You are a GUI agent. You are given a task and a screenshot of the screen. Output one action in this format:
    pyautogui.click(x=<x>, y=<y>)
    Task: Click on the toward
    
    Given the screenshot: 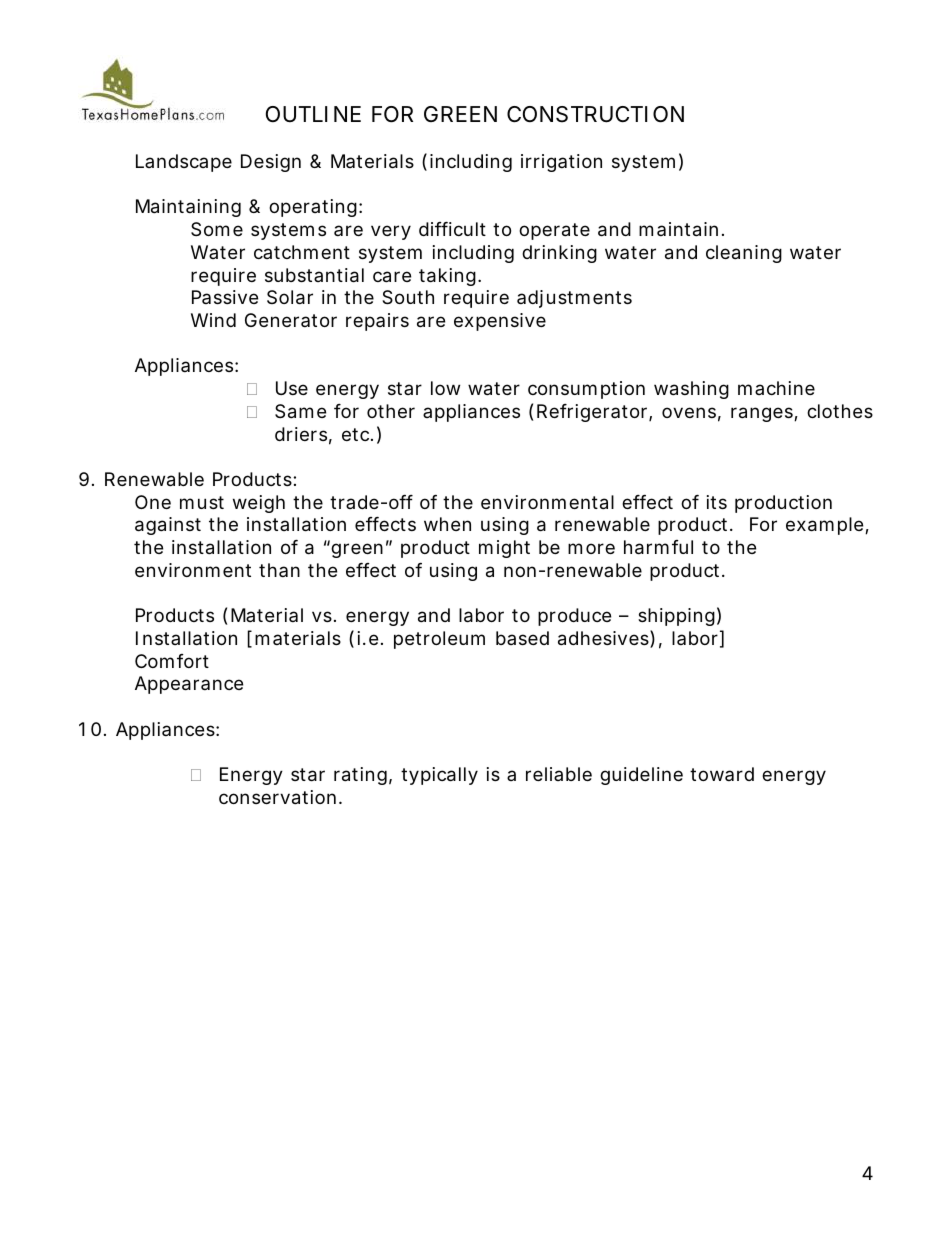 What is the action you would take?
    pyautogui.click(x=722, y=774)
